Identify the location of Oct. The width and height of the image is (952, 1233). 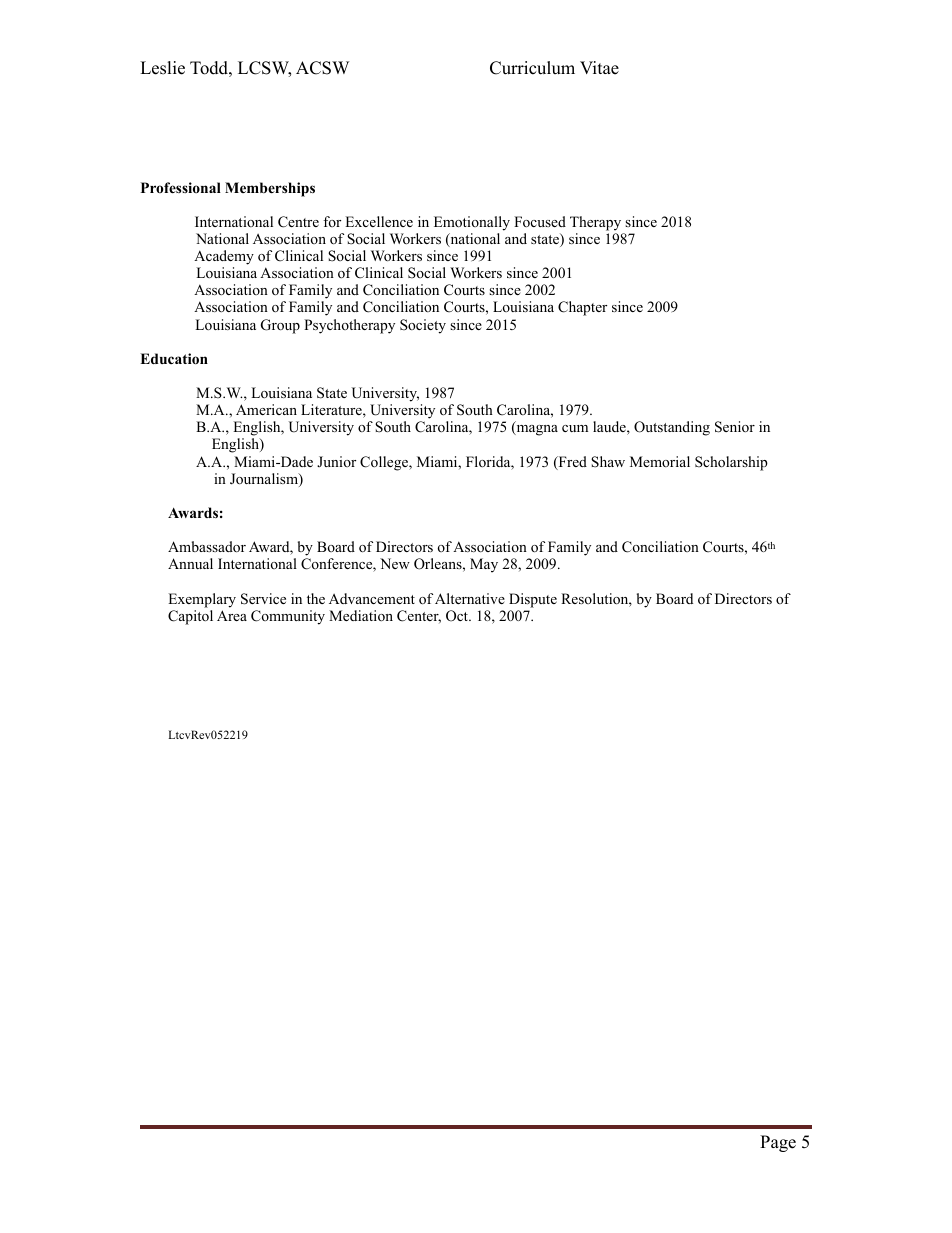
(458, 616).
